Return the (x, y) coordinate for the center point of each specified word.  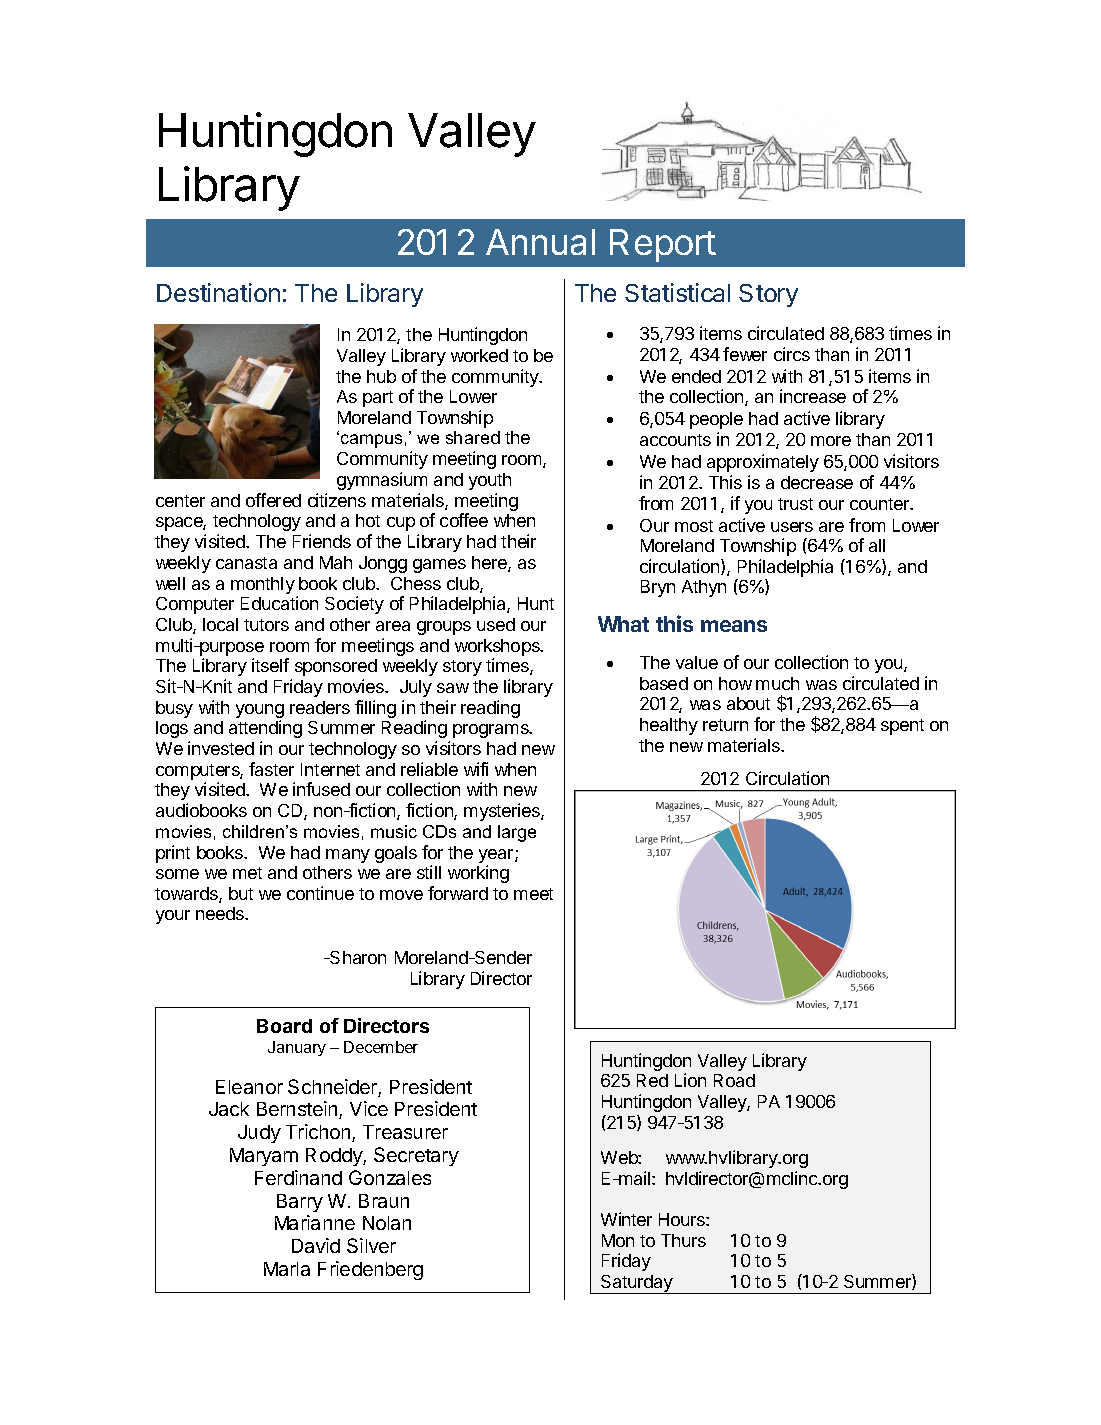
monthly (263, 585)
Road (734, 1080)
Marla (287, 1269)
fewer (745, 354)
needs (221, 913)
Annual (540, 242)
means (734, 626)
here (490, 564)
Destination (218, 292)
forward (458, 893)
